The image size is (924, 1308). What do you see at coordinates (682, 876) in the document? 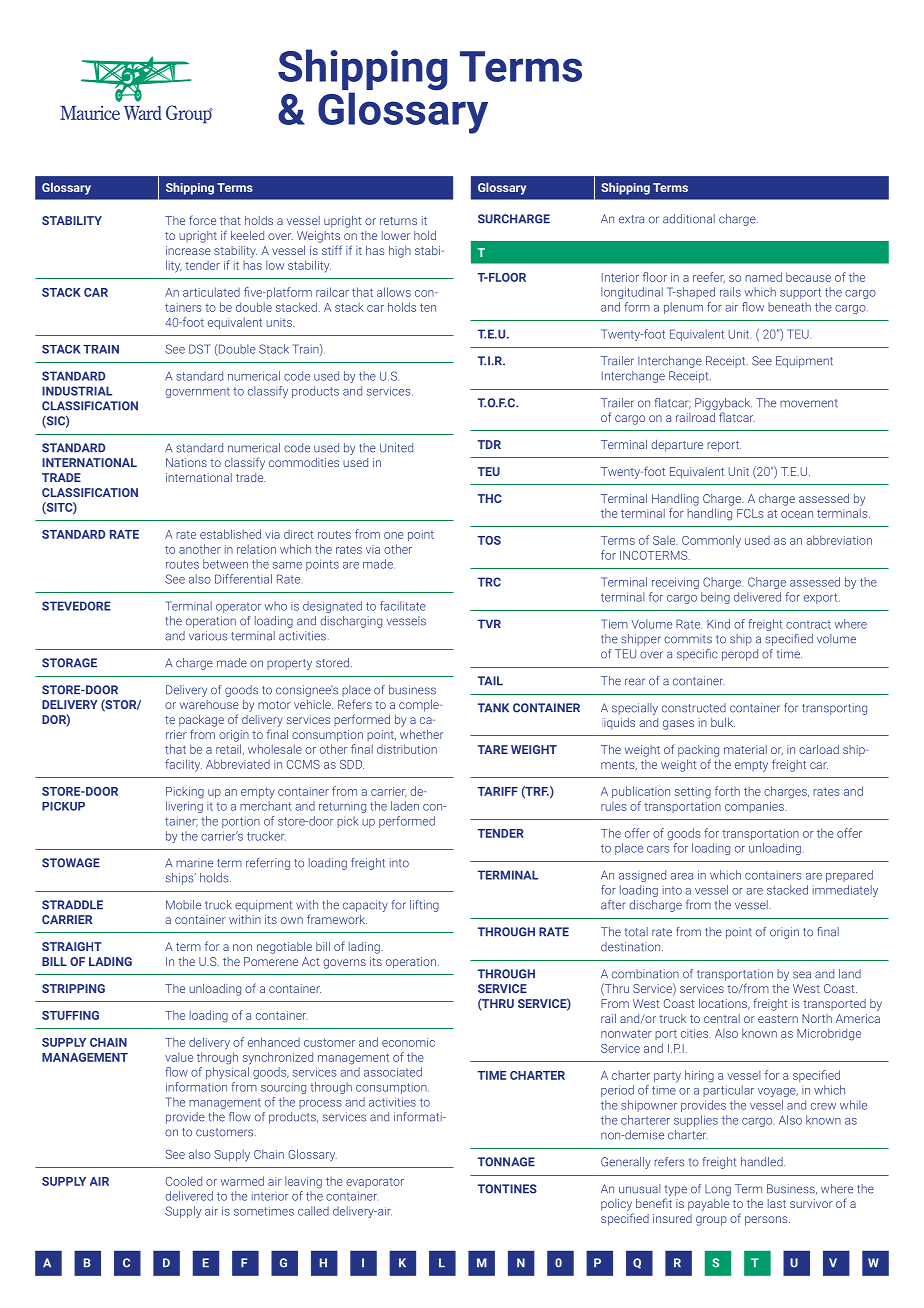
I see `area` at bounding box center [682, 876].
